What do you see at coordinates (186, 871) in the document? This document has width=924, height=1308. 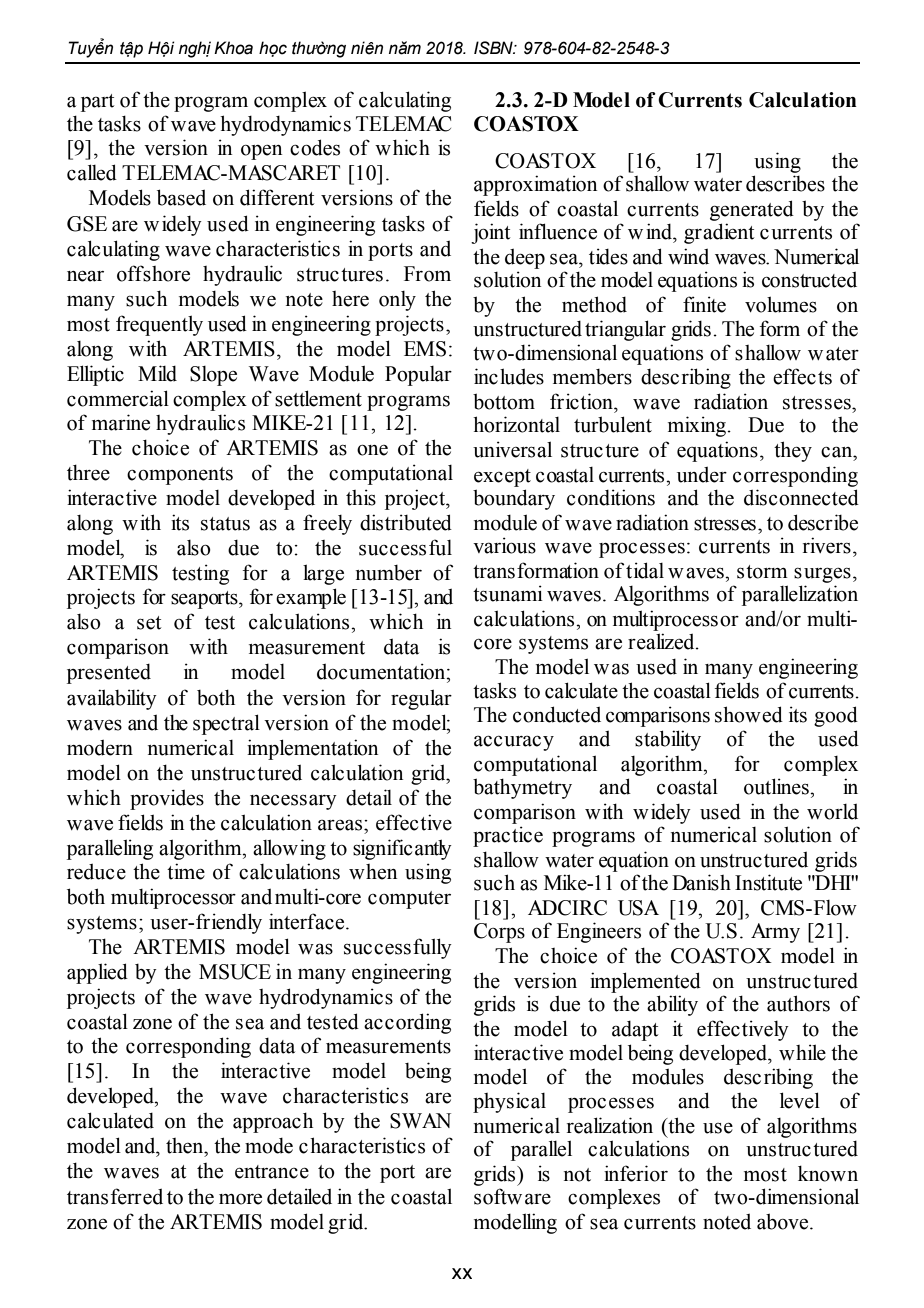 I see `time` at bounding box center [186, 871].
